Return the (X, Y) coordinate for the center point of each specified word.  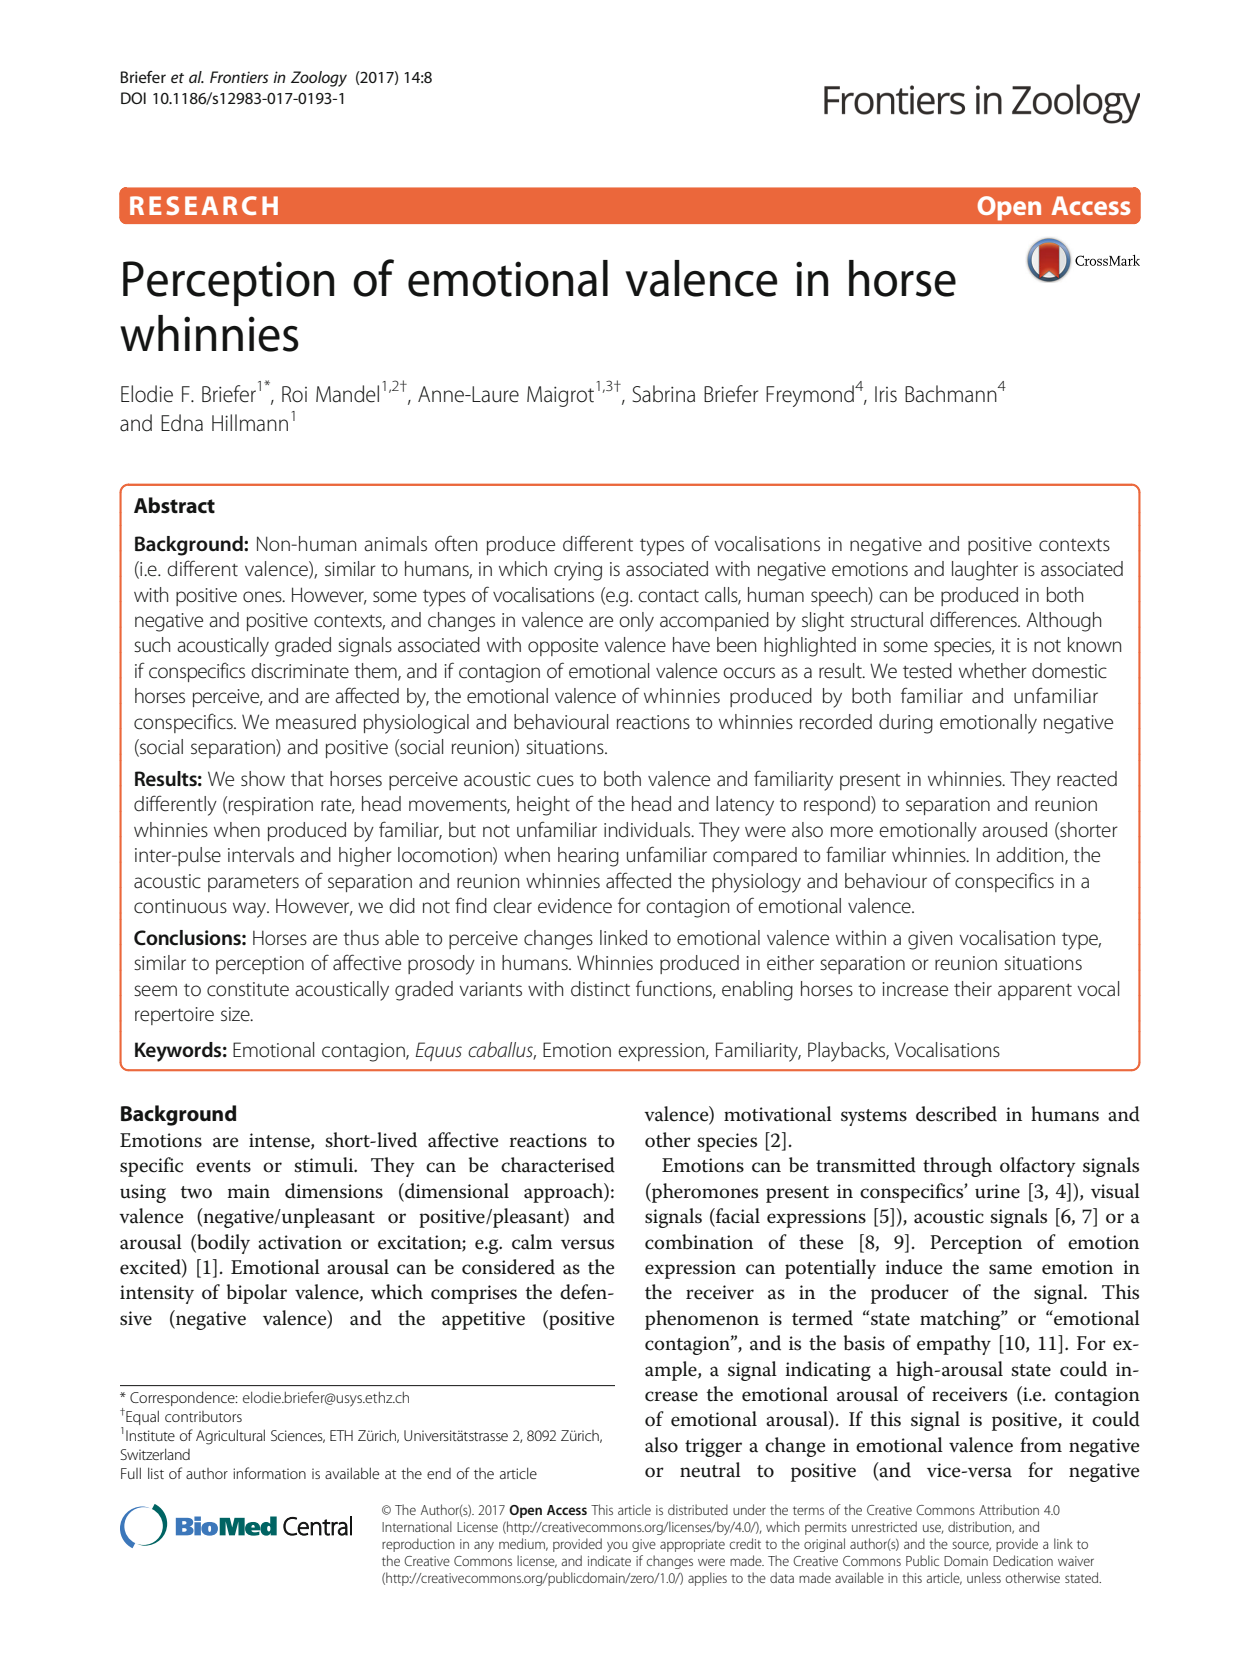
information (269, 1473)
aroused (1014, 830)
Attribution (1009, 1509)
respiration (271, 806)
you (617, 1546)
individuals (648, 830)
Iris (886, 394)
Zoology (319, 79)
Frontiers (239, 77)
